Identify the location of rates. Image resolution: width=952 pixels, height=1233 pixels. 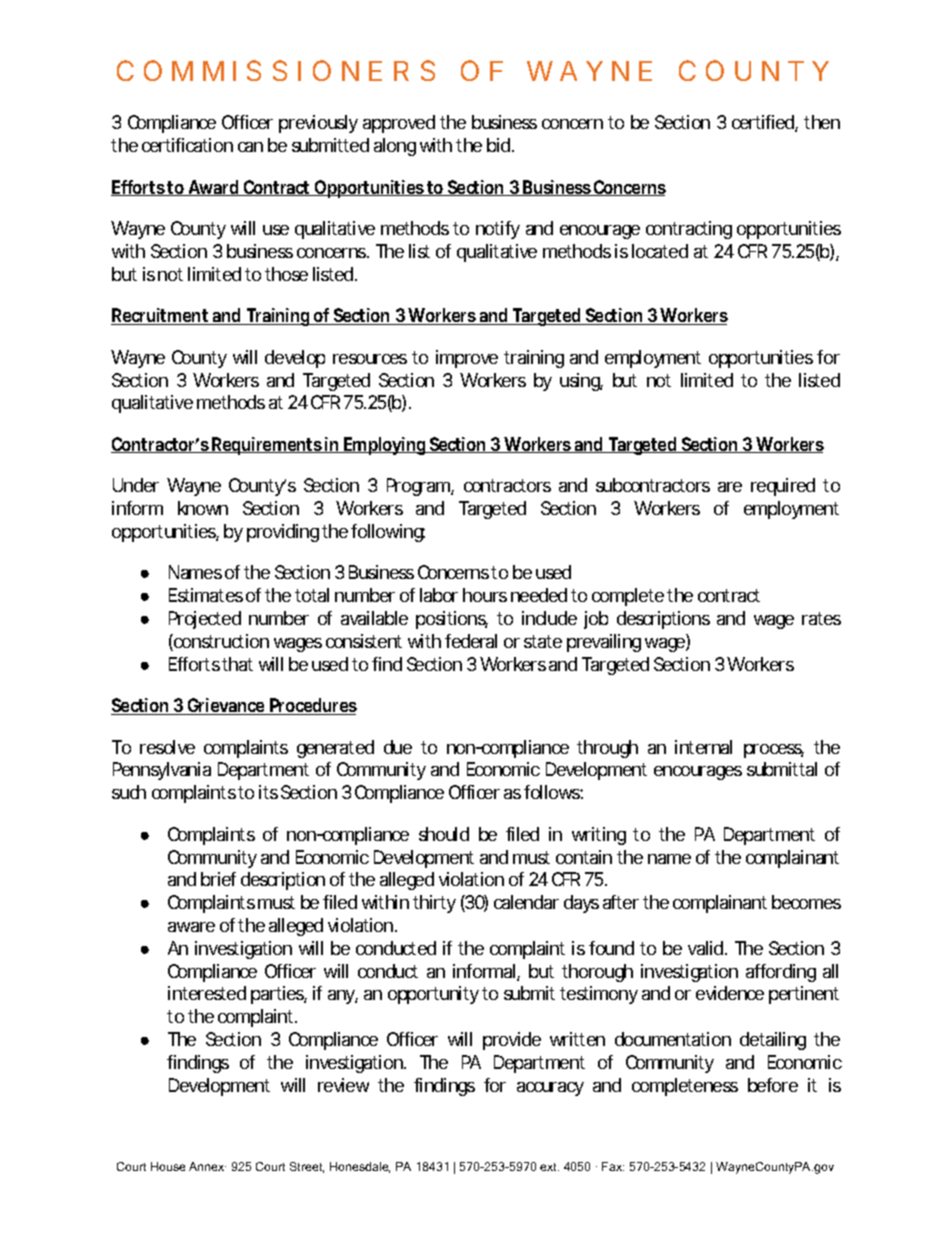
(821, 618).
